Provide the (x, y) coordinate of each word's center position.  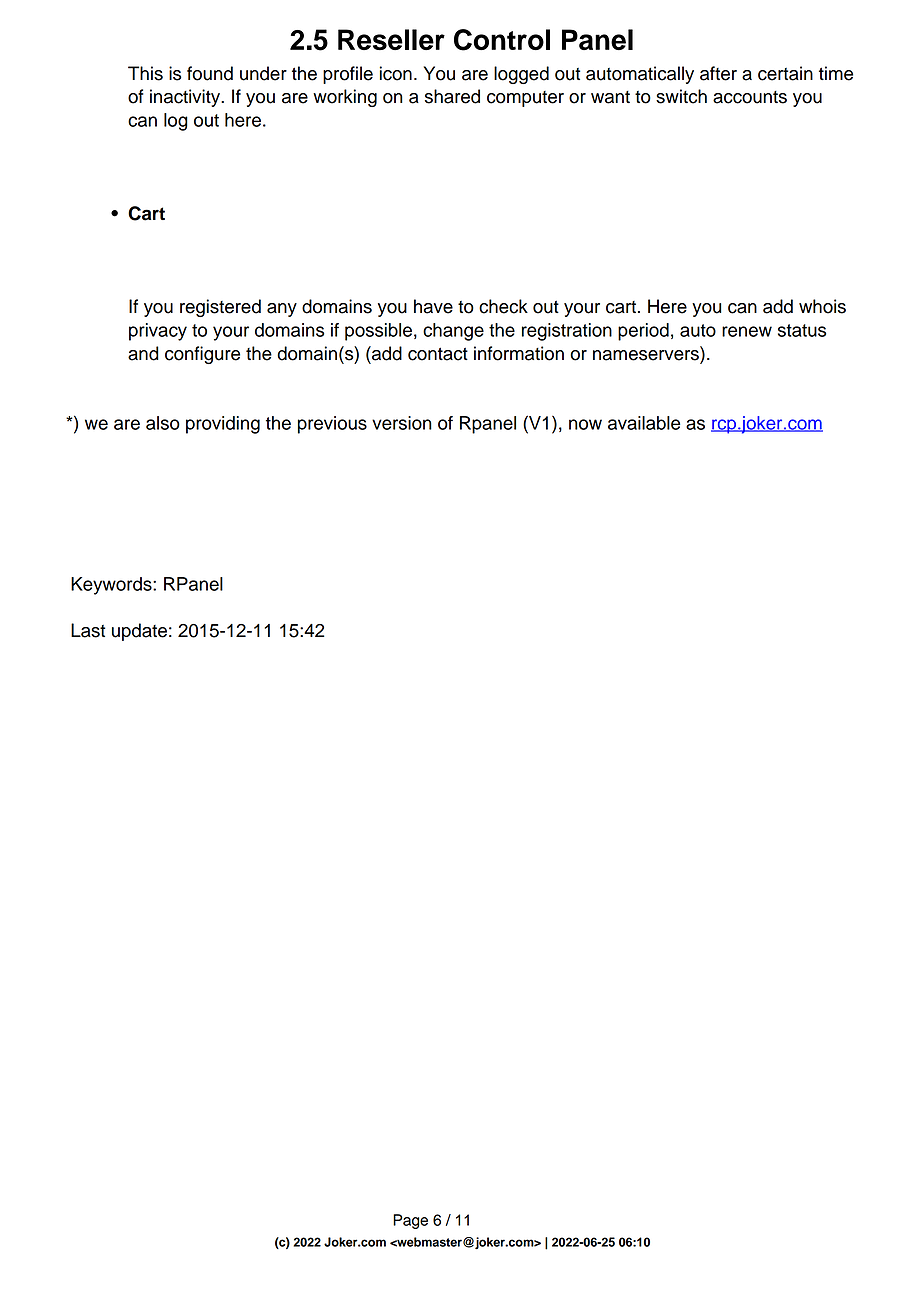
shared (452, 96)
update (139, 632)
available (644, 423)
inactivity (186, 98)
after (718, 73)
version (402, 423)
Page (410, 1221)
